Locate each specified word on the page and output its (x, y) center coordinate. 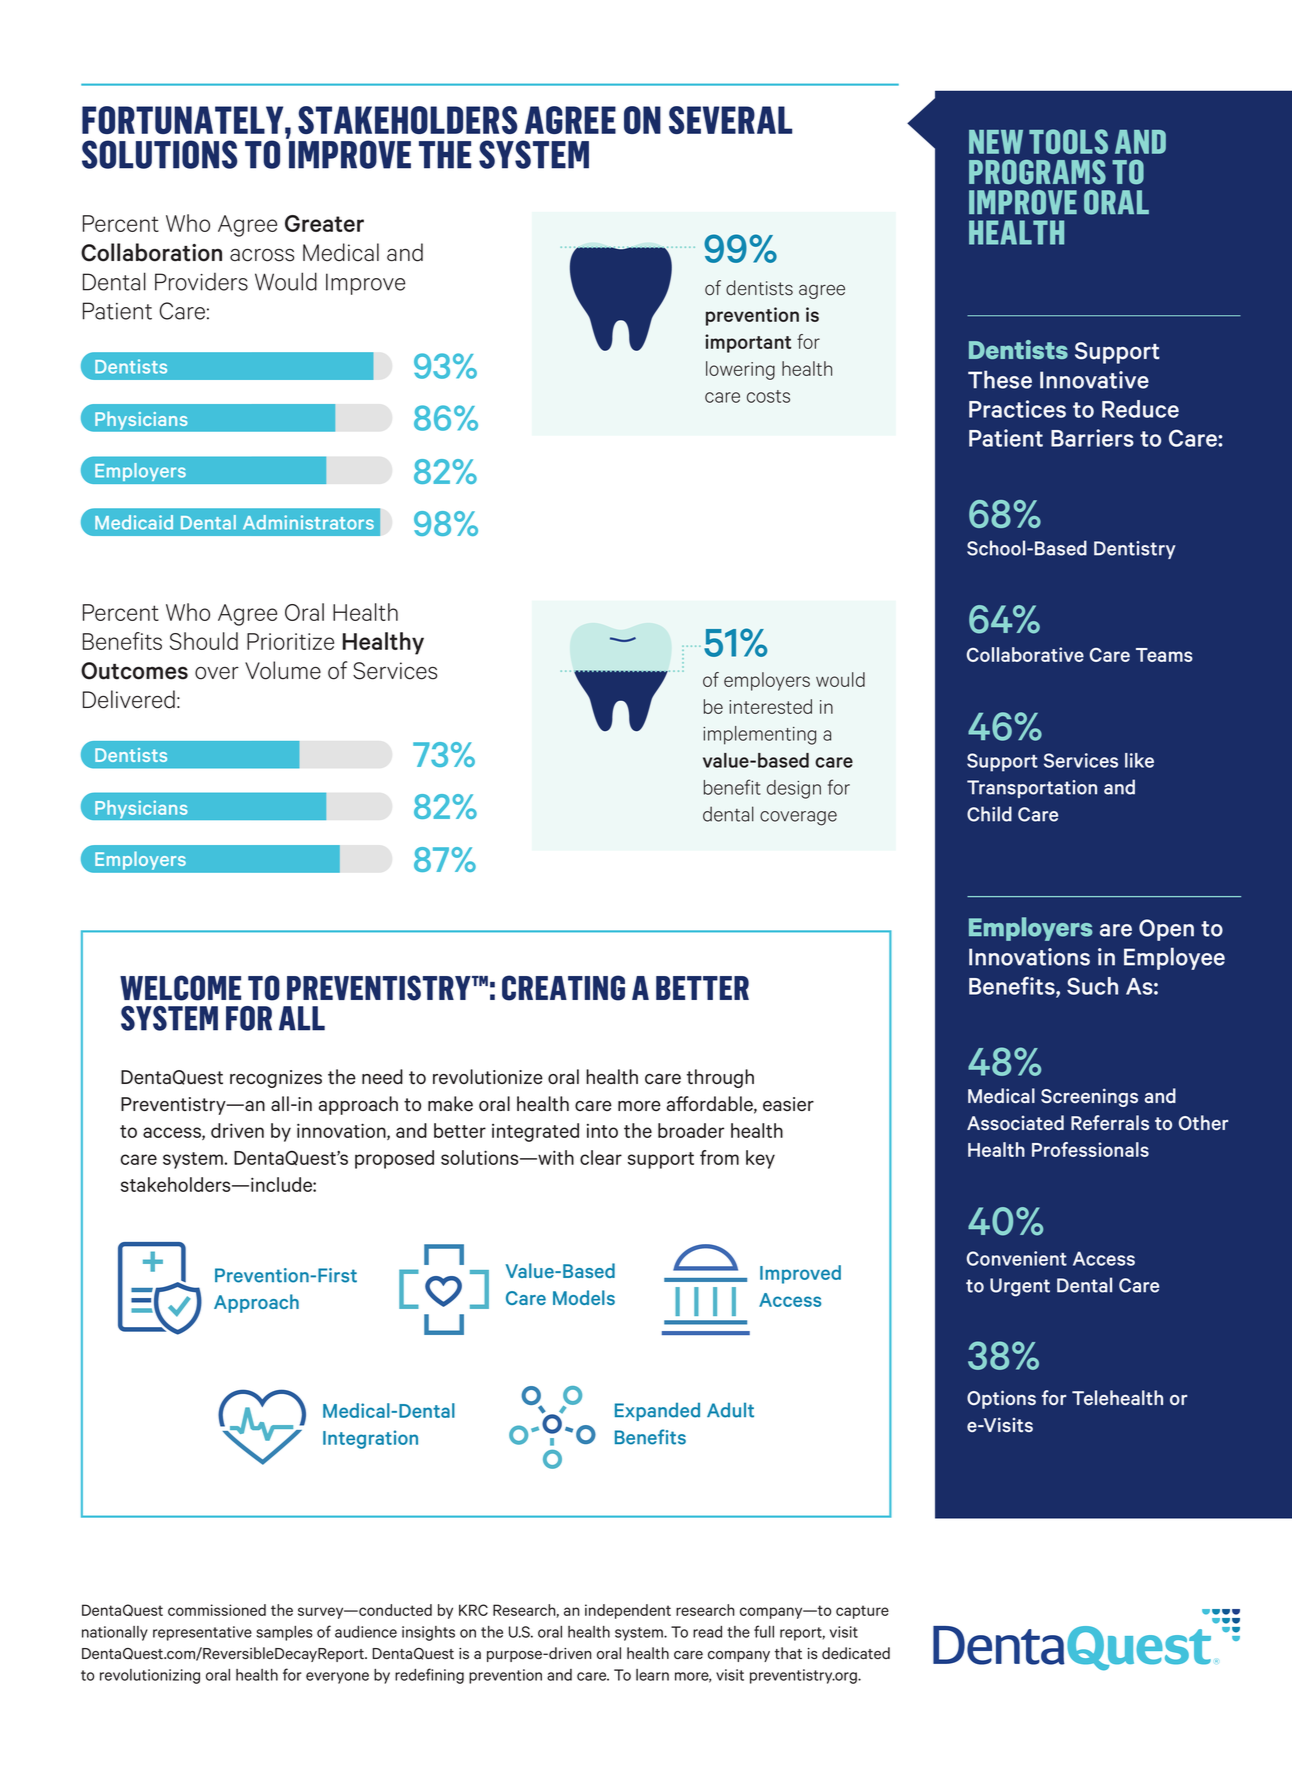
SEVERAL (730, 120)
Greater (324, 223)
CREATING (563, 988)
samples (284, 1633)
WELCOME (180, 988)
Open (1166, 930)
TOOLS (1068, 141)
